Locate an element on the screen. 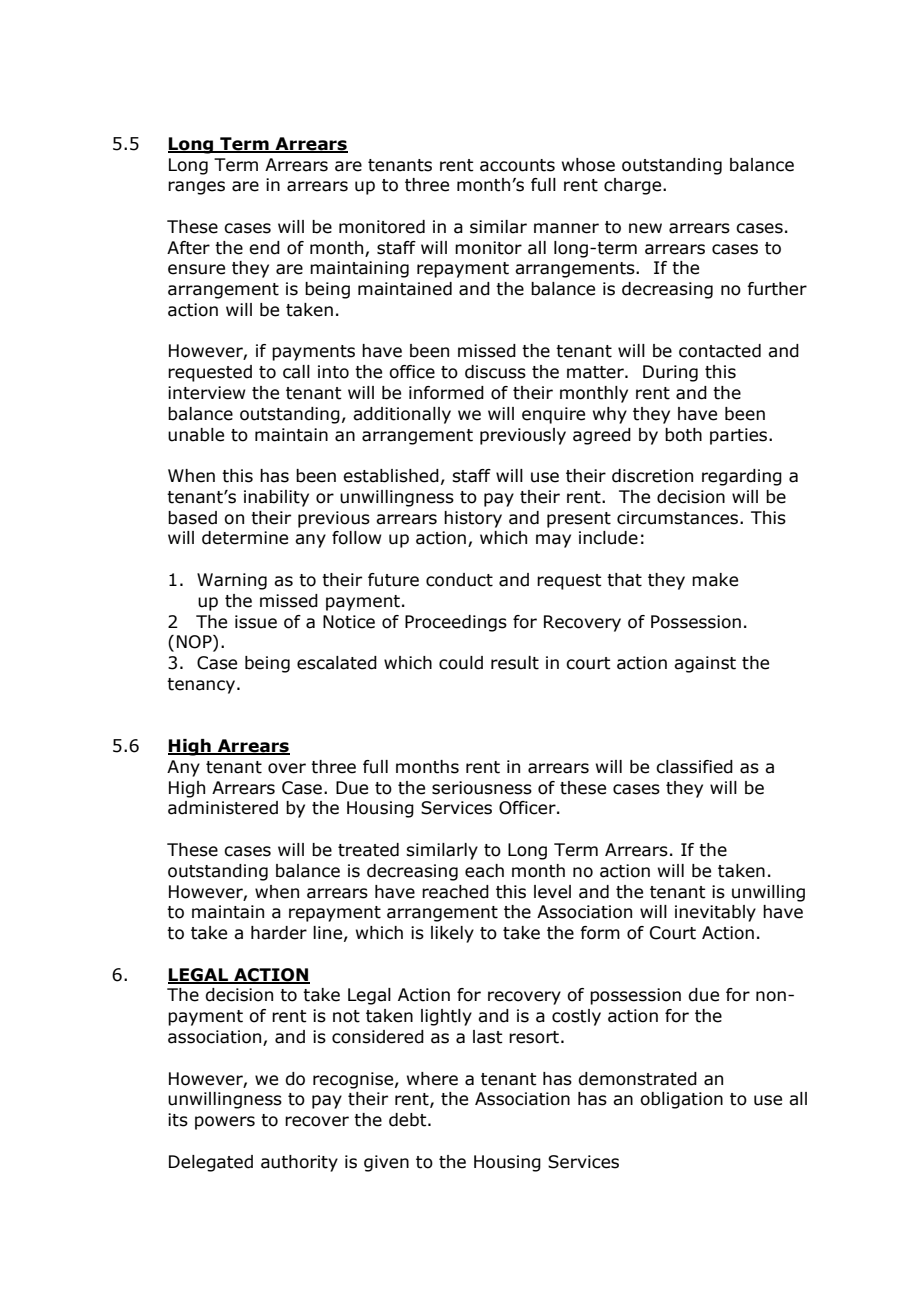 The width and height of the screenshot is (924, 1308). ranges is located at coordinates (196, 188).
